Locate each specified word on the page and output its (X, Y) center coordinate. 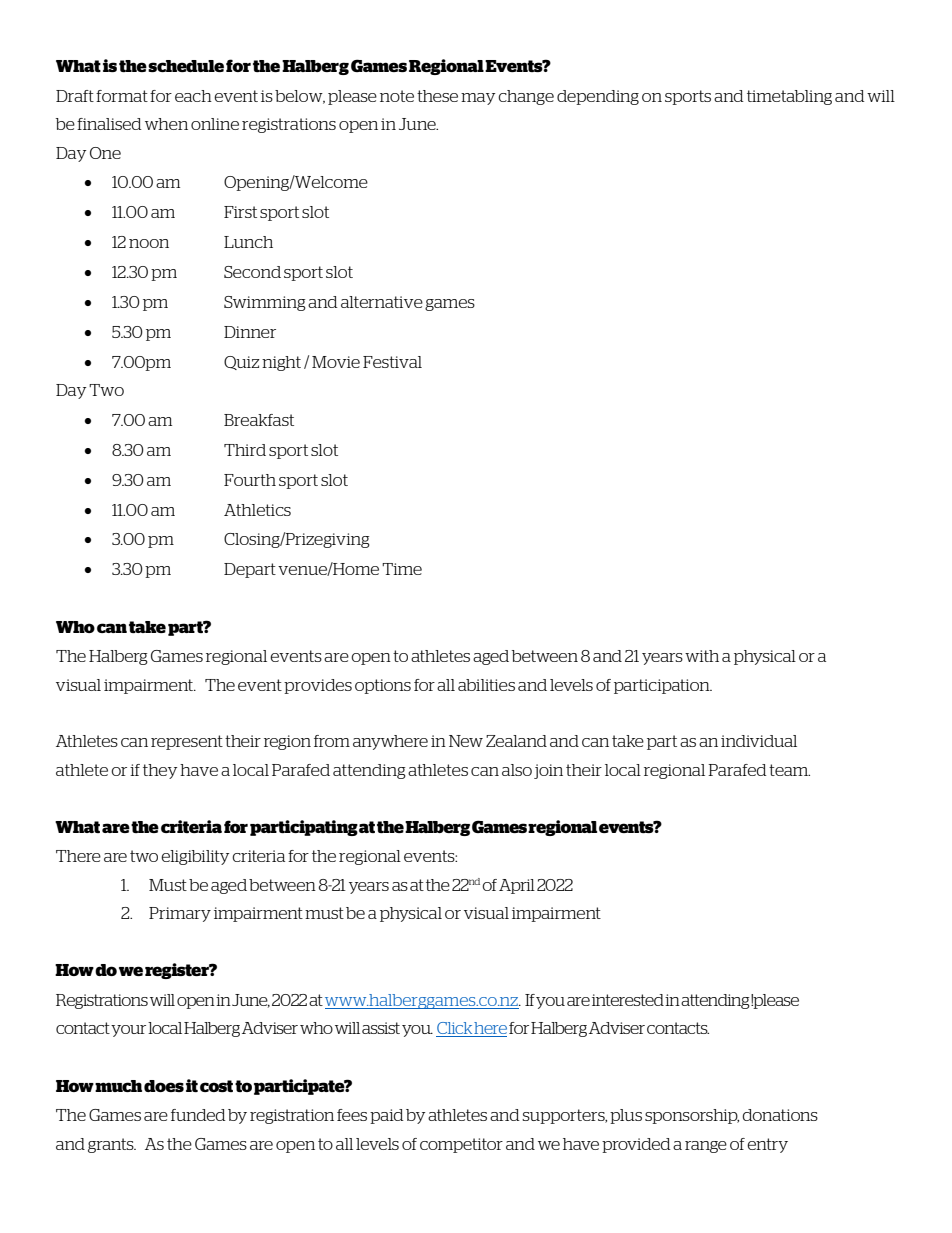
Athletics (257, 510)
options (383, 686)
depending (598, 97)
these (437, 96)
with (702, 656)
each (193, 96)
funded (198, 1115)
